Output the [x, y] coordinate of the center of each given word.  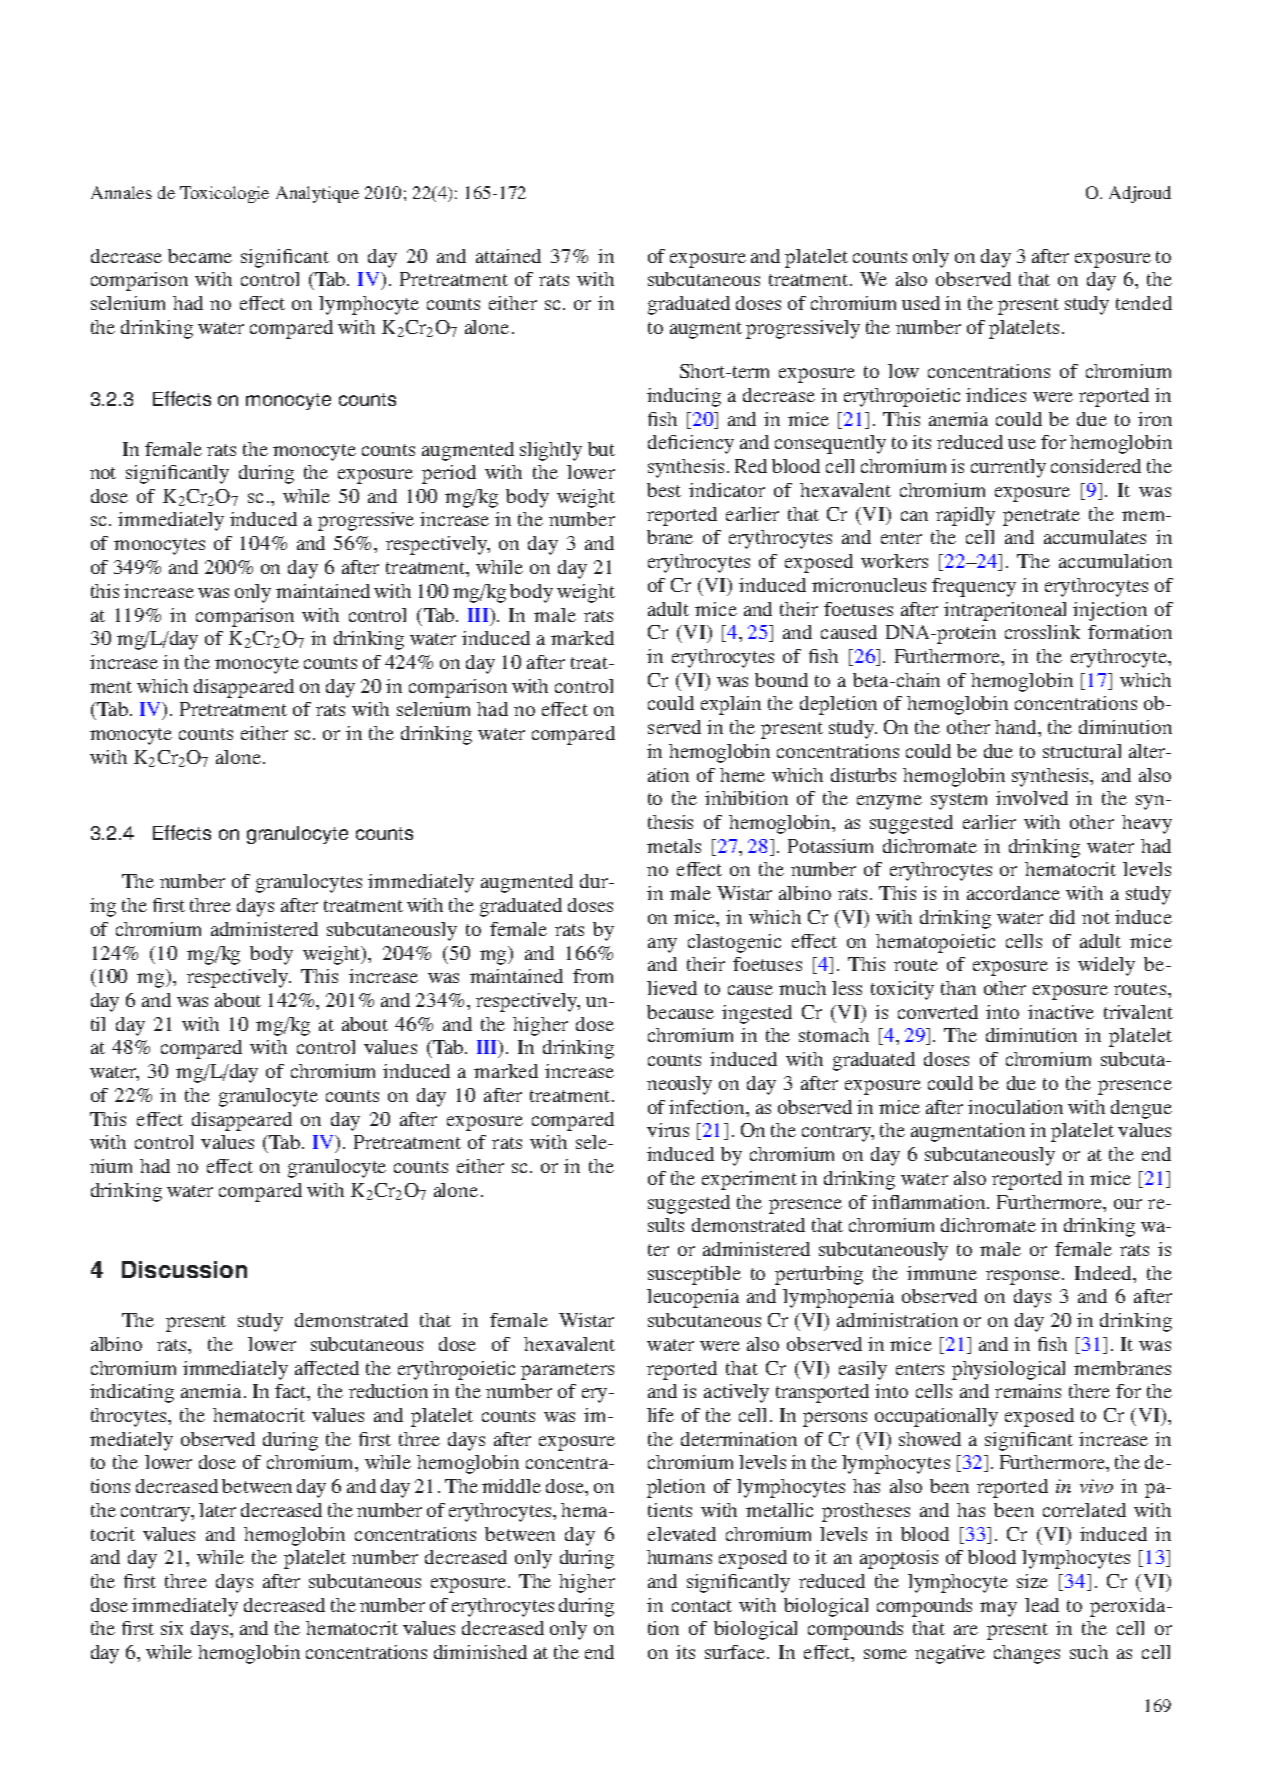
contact [702, 1606]
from [593, 976]
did [1062, 917]
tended [1144, 303]
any [662, 945]
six [172, 1628]
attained [508, 256]
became [200, 256]
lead [1042, 1605]
